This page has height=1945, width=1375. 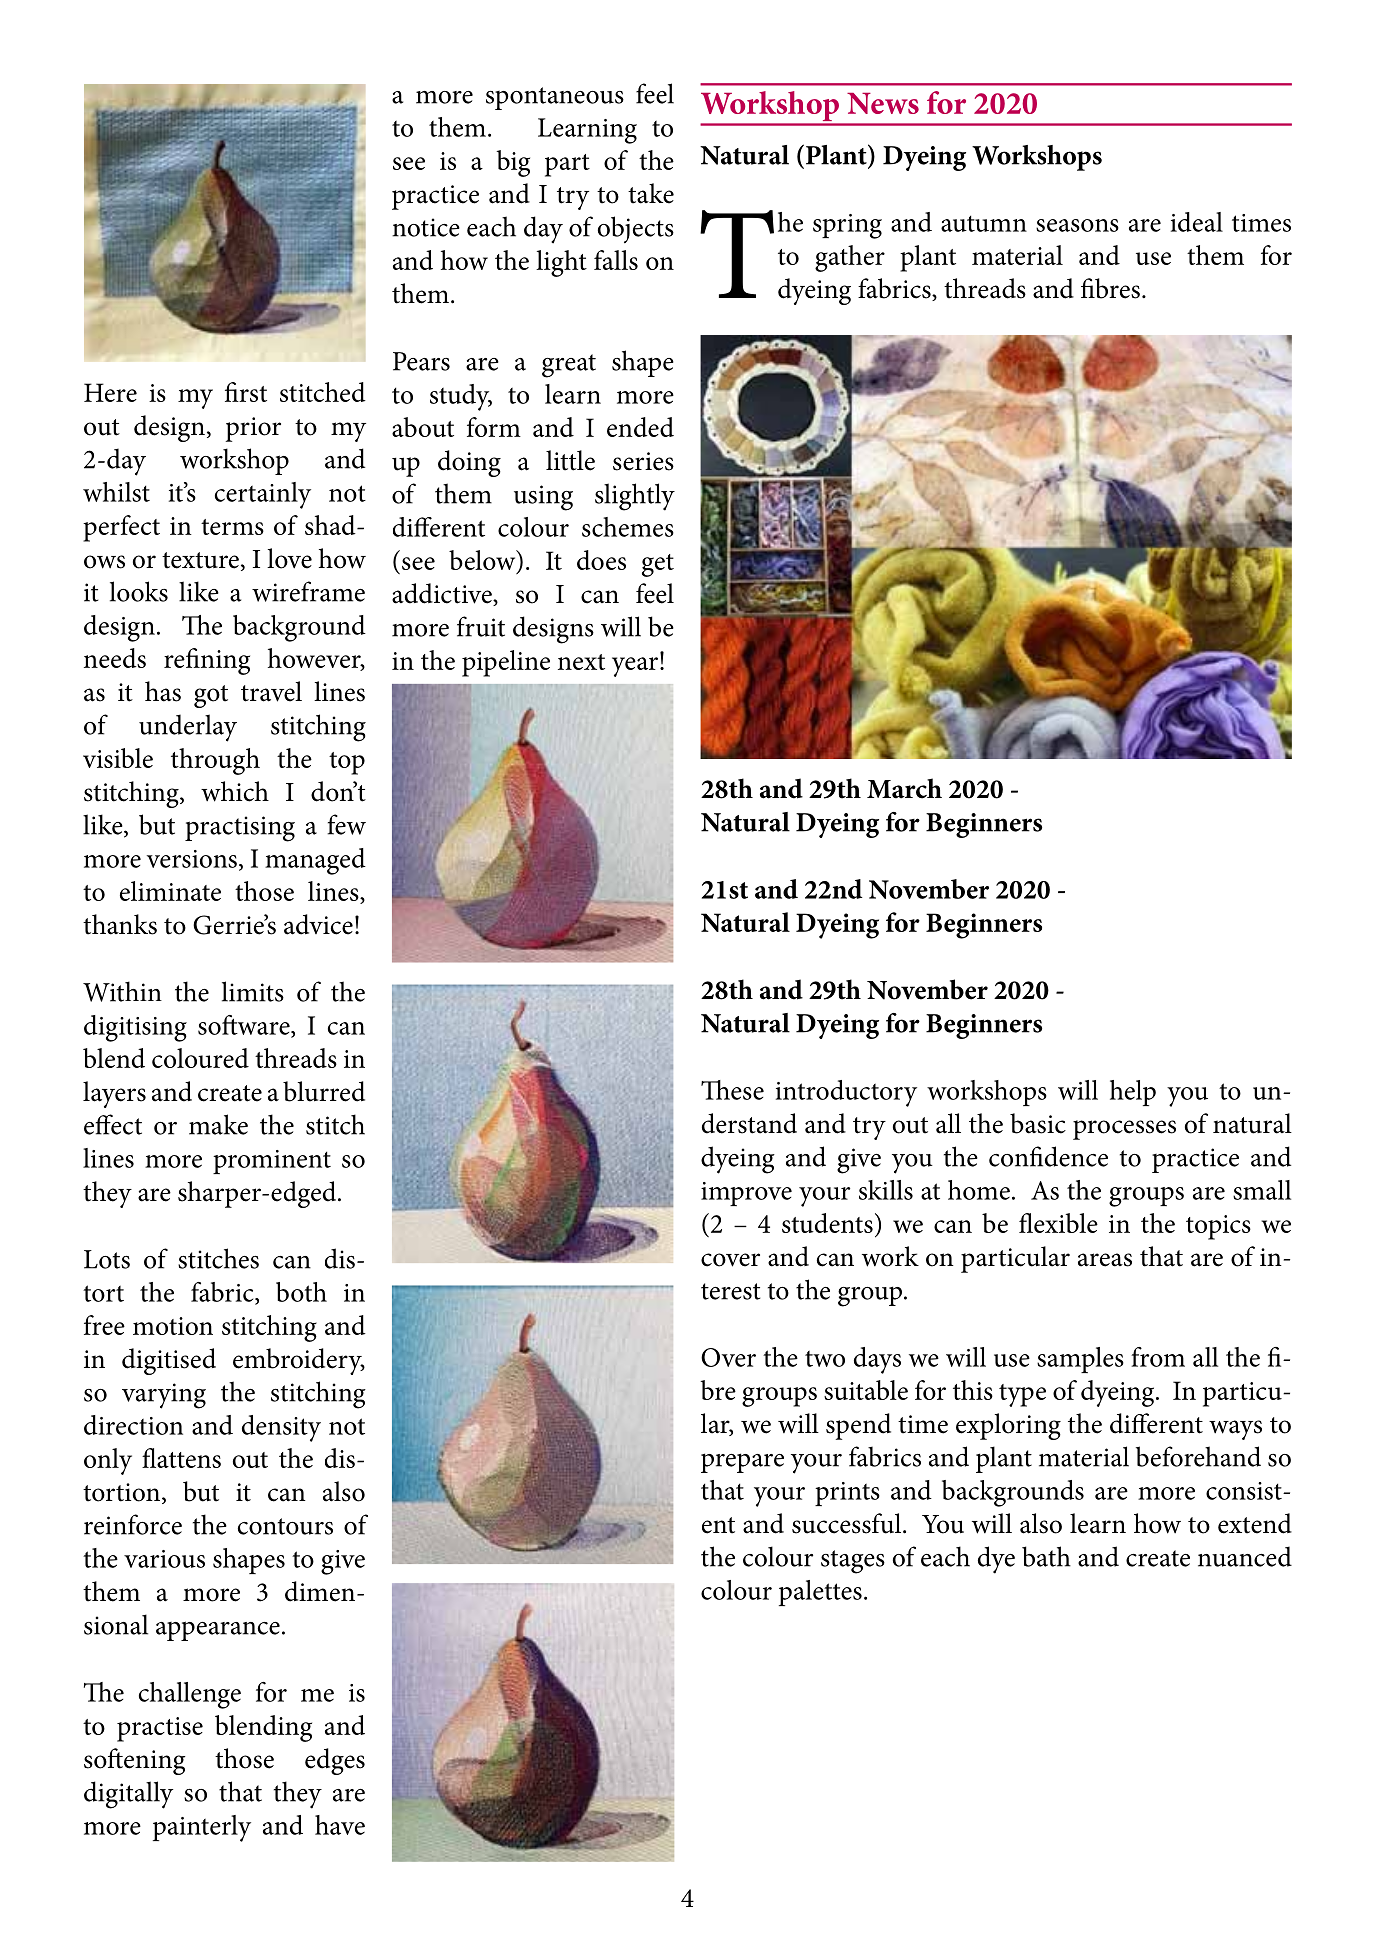 What do you see at coordinates (904, 788) in the page?
I see `March` at bounding box center [904, 788].
